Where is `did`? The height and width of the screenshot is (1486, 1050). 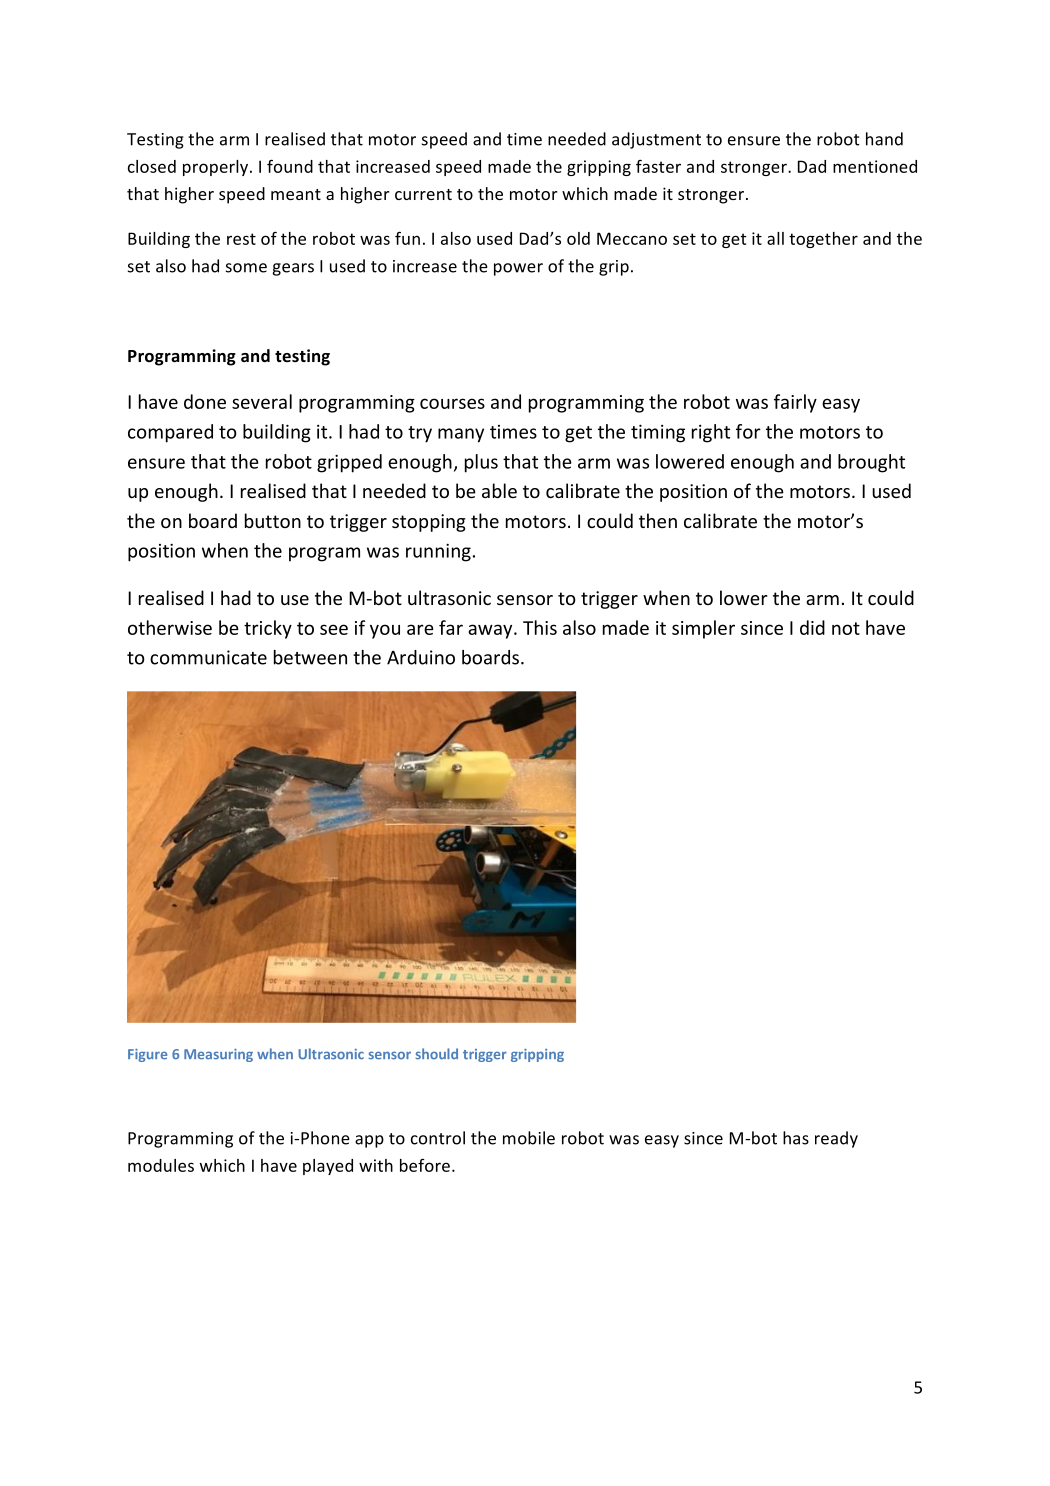
did is located at coordinates (812, 627).
